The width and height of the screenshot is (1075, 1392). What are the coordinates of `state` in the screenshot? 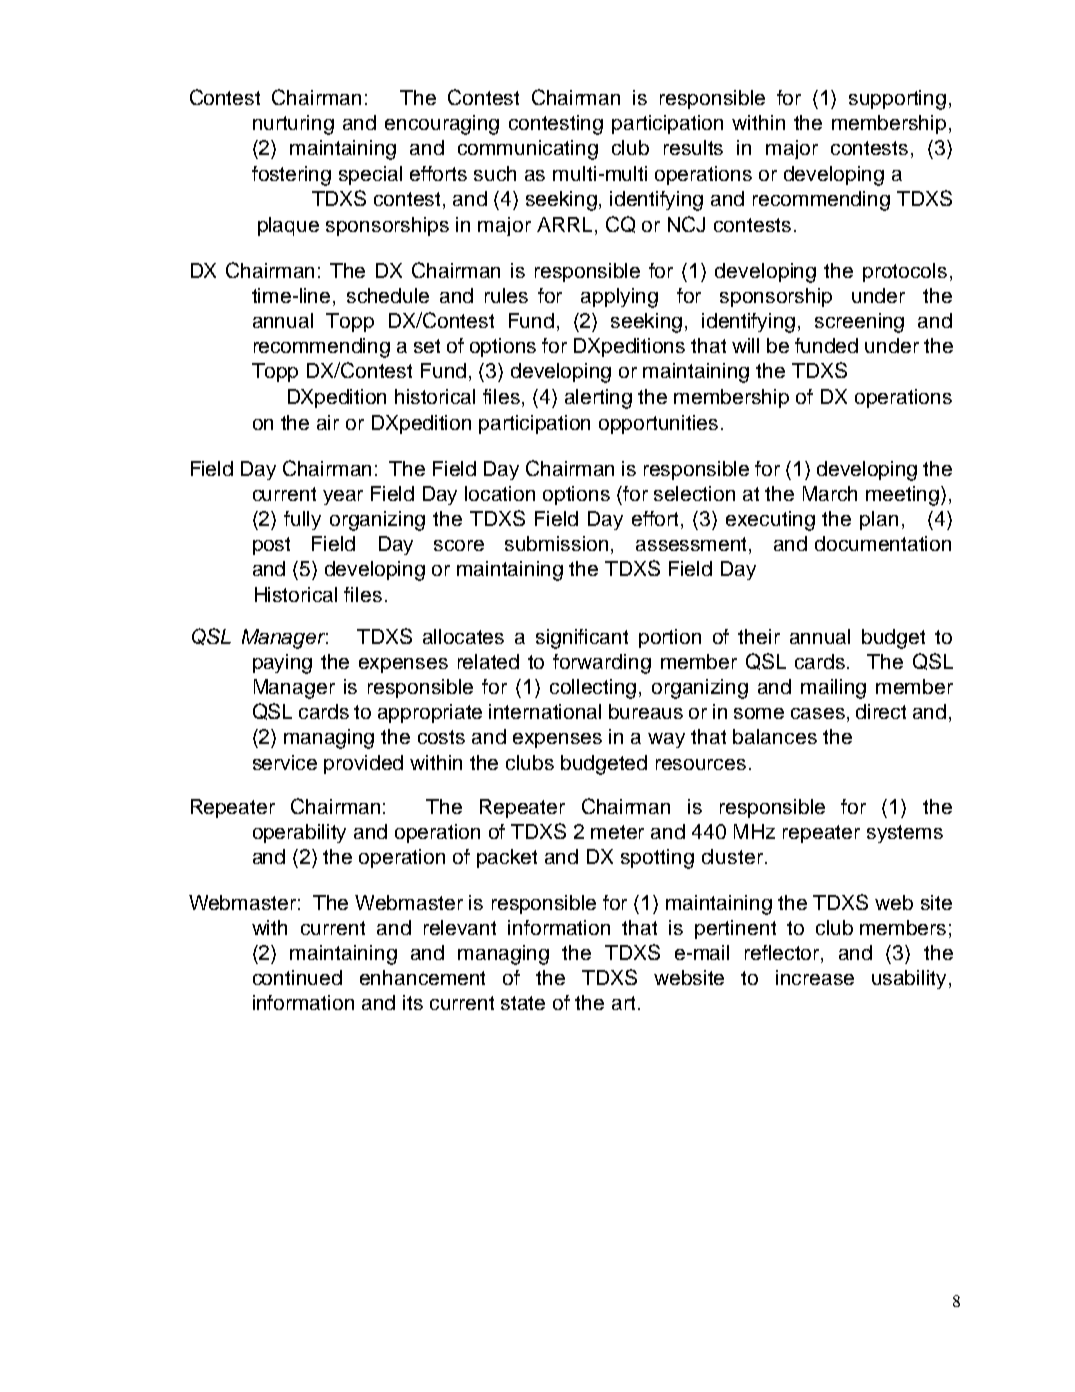 It's located at (523, 1003).
